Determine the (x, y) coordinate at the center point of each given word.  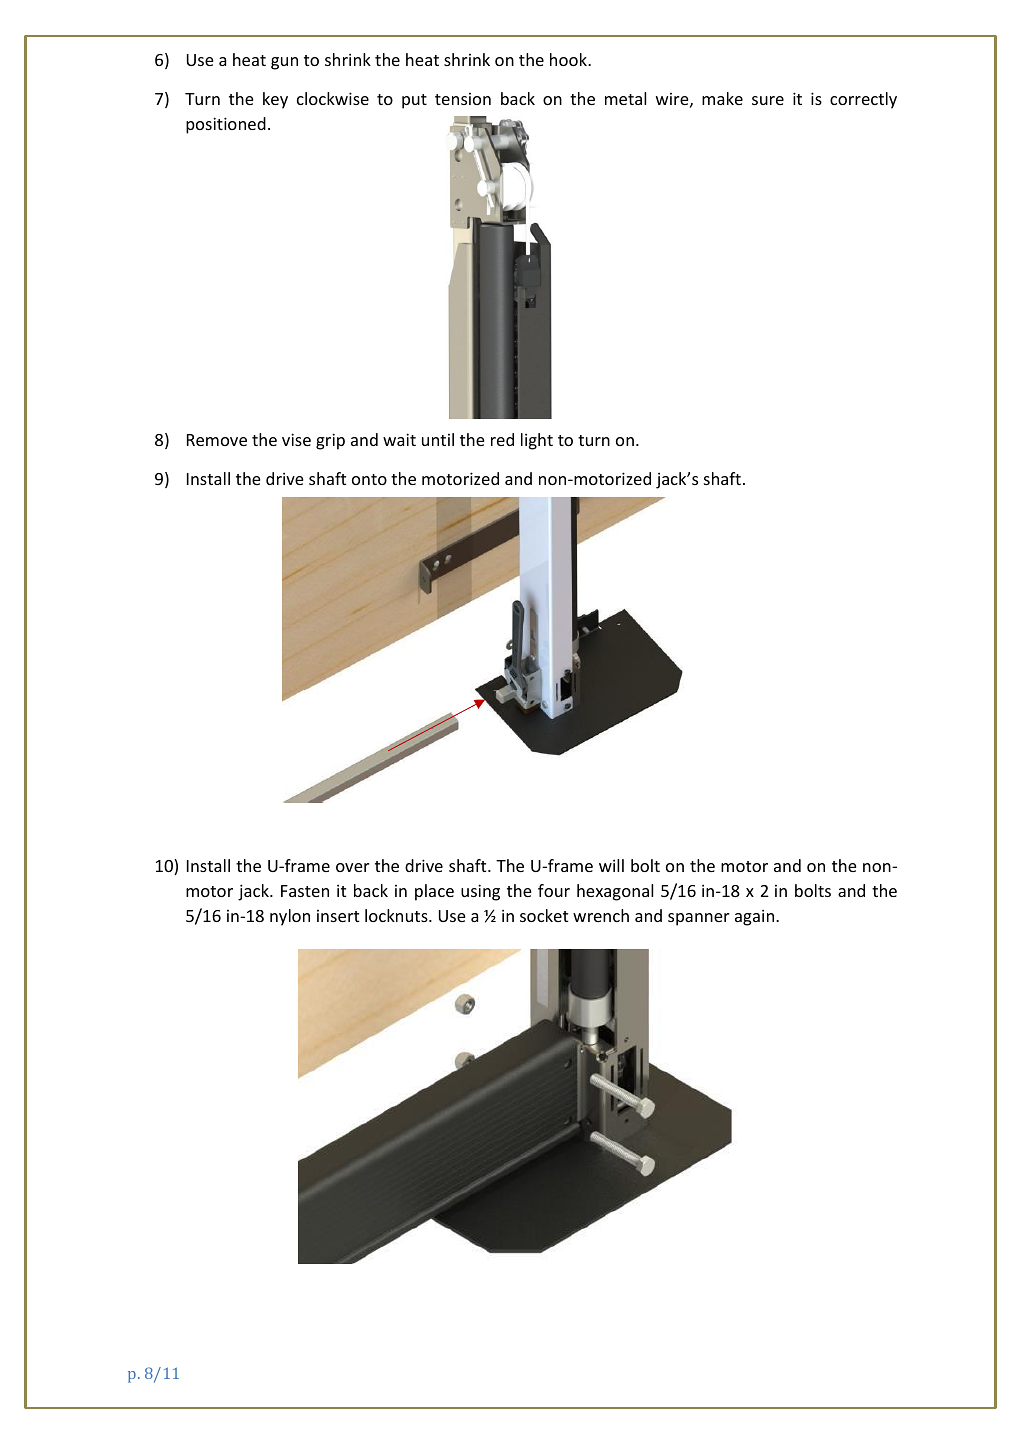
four (554, 890)
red (502, 439)
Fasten (305, 891)
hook (569, 59)
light (537, 441)
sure (768, 100)
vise (296, 439)
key (275, 100)
